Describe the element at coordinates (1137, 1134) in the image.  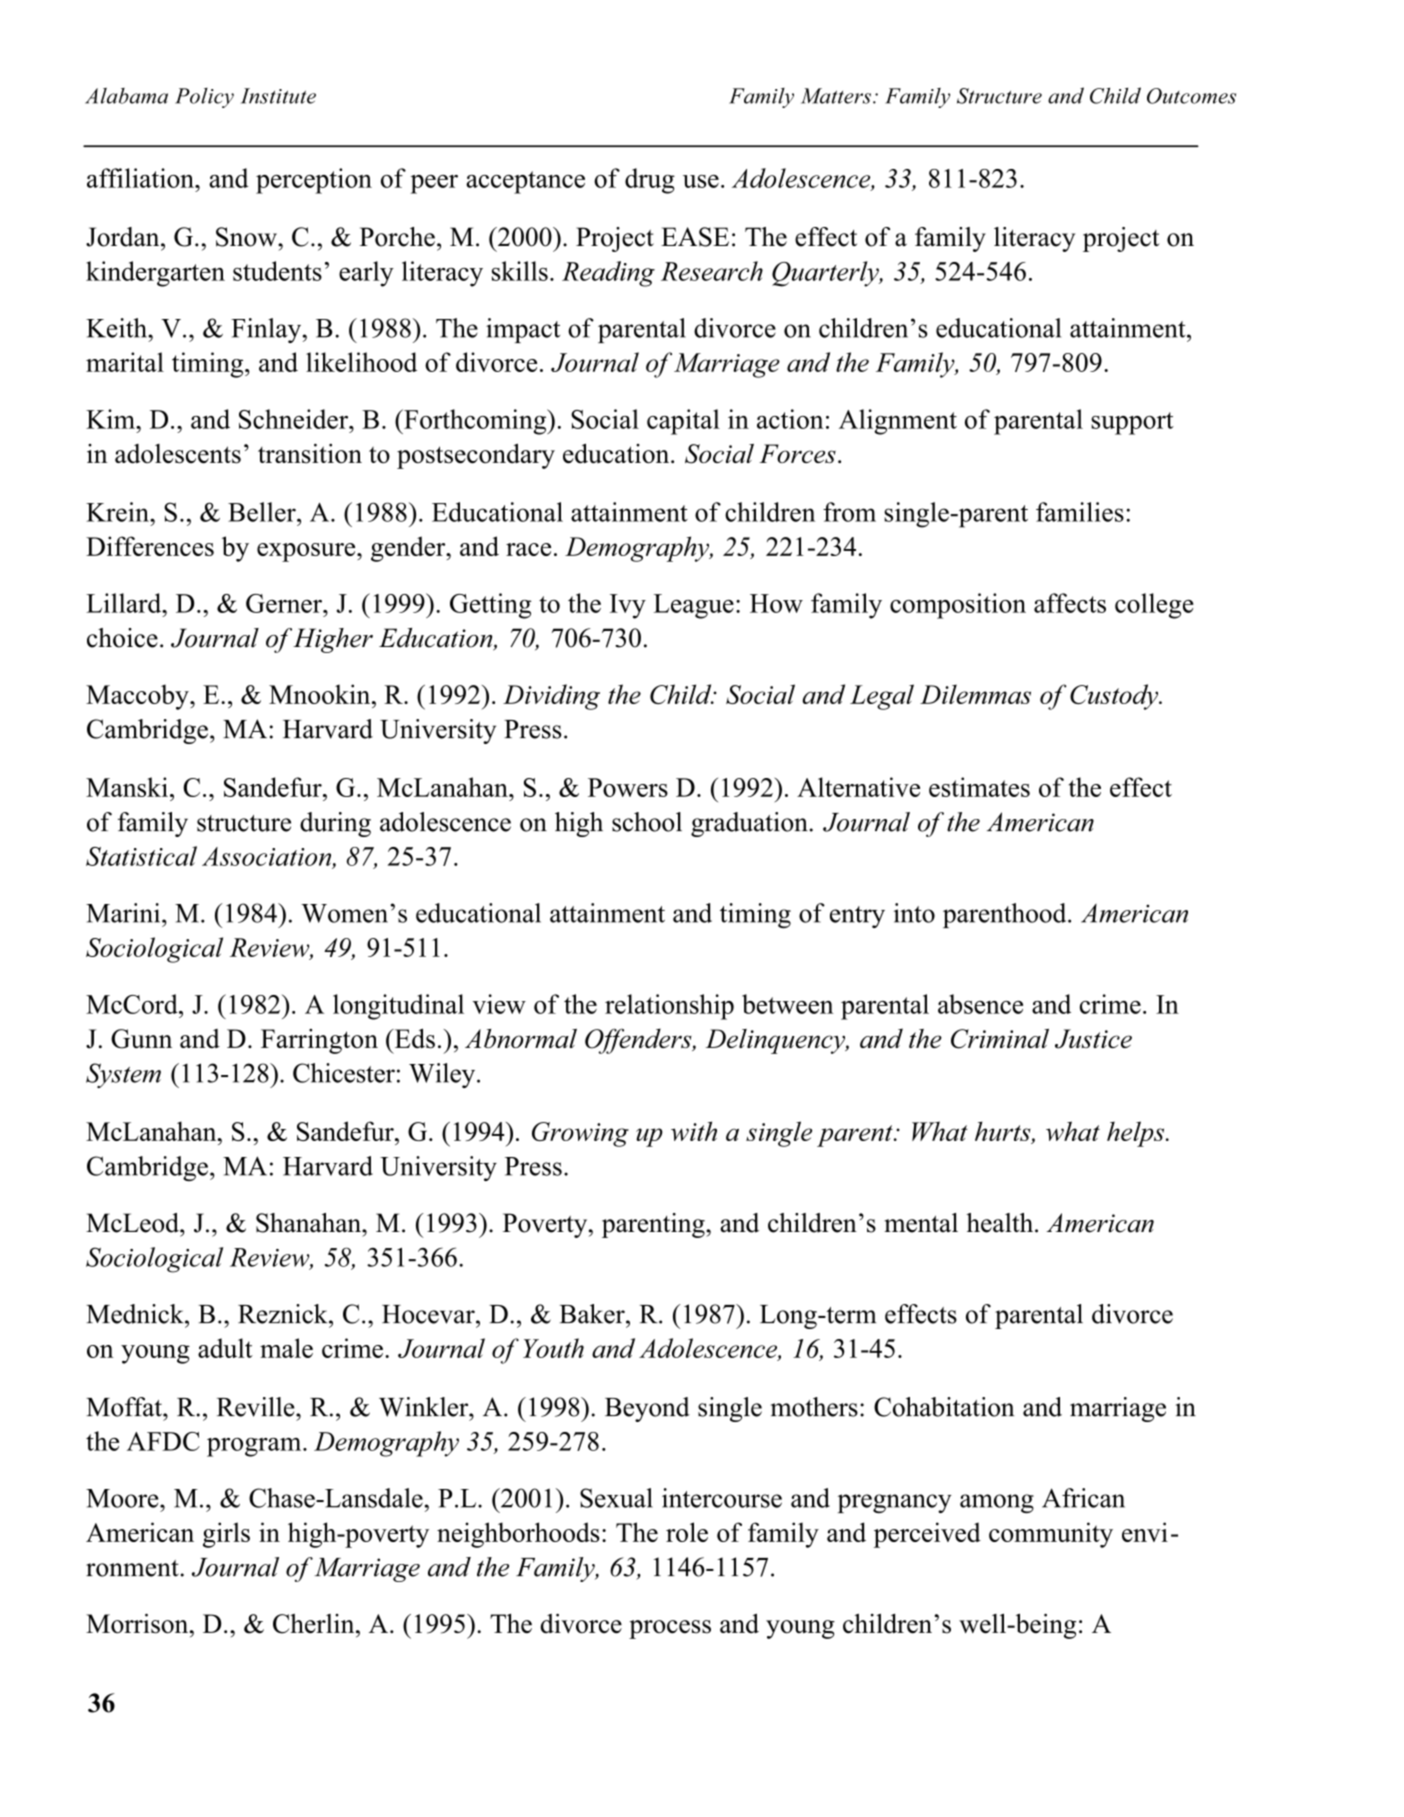
I see `helps` at that location.
